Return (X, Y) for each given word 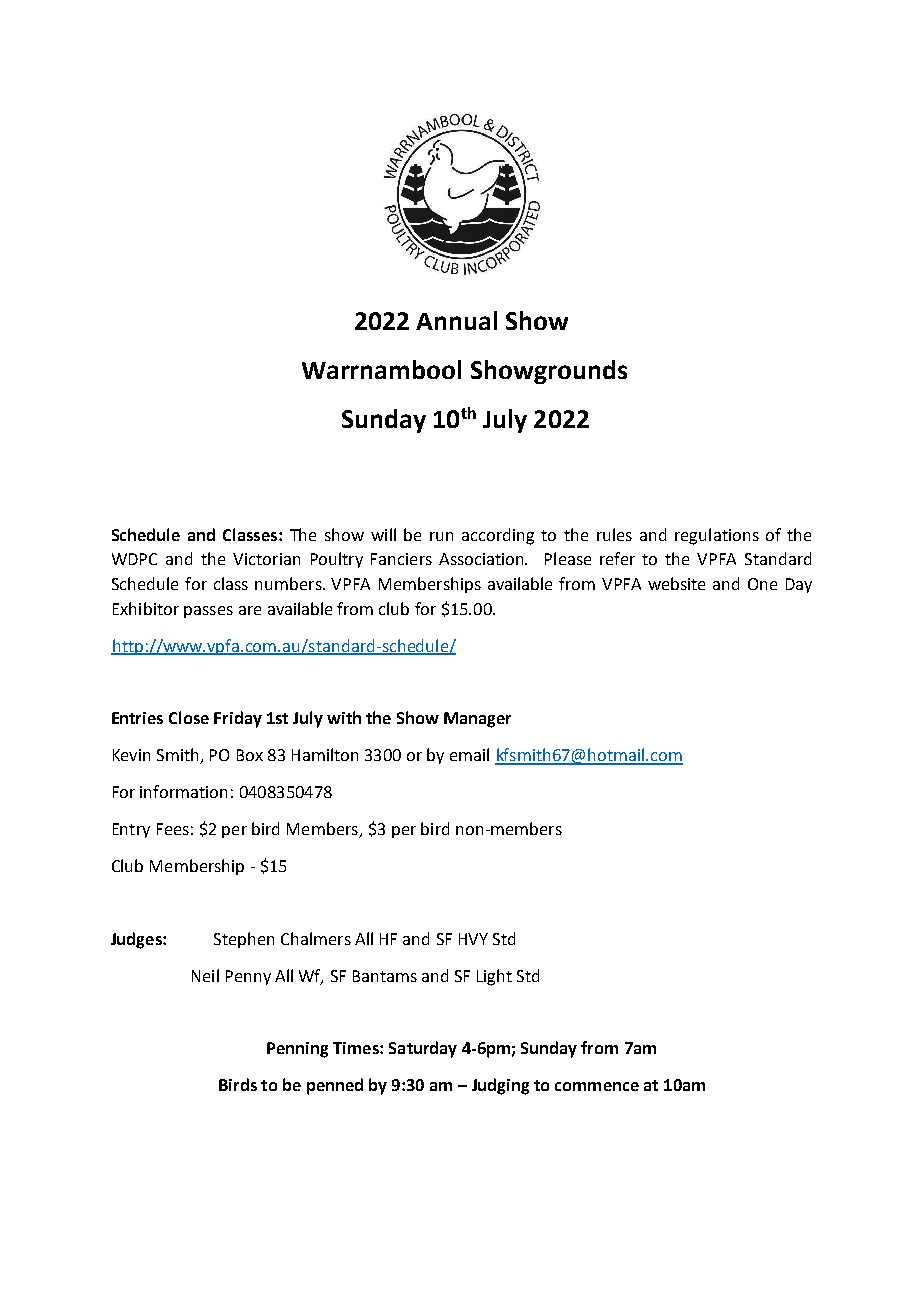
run (441, 536)
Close (189, 717)
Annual (456, 320)
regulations (717, 536)
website (676, 583)
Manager (477, 720)
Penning (297, 1050)
